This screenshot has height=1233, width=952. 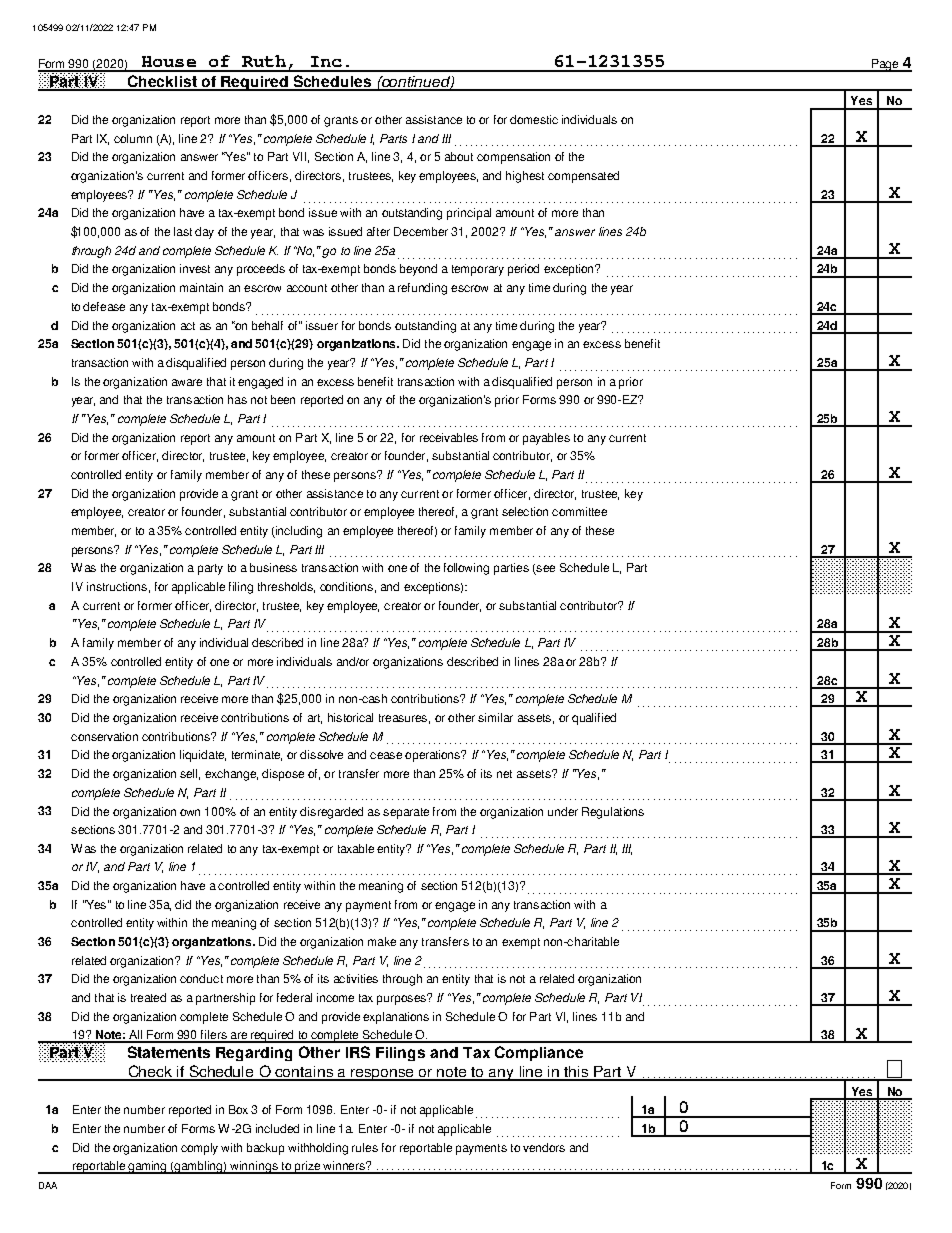 I want to click on gaming, so click(x=147, y=1167).
